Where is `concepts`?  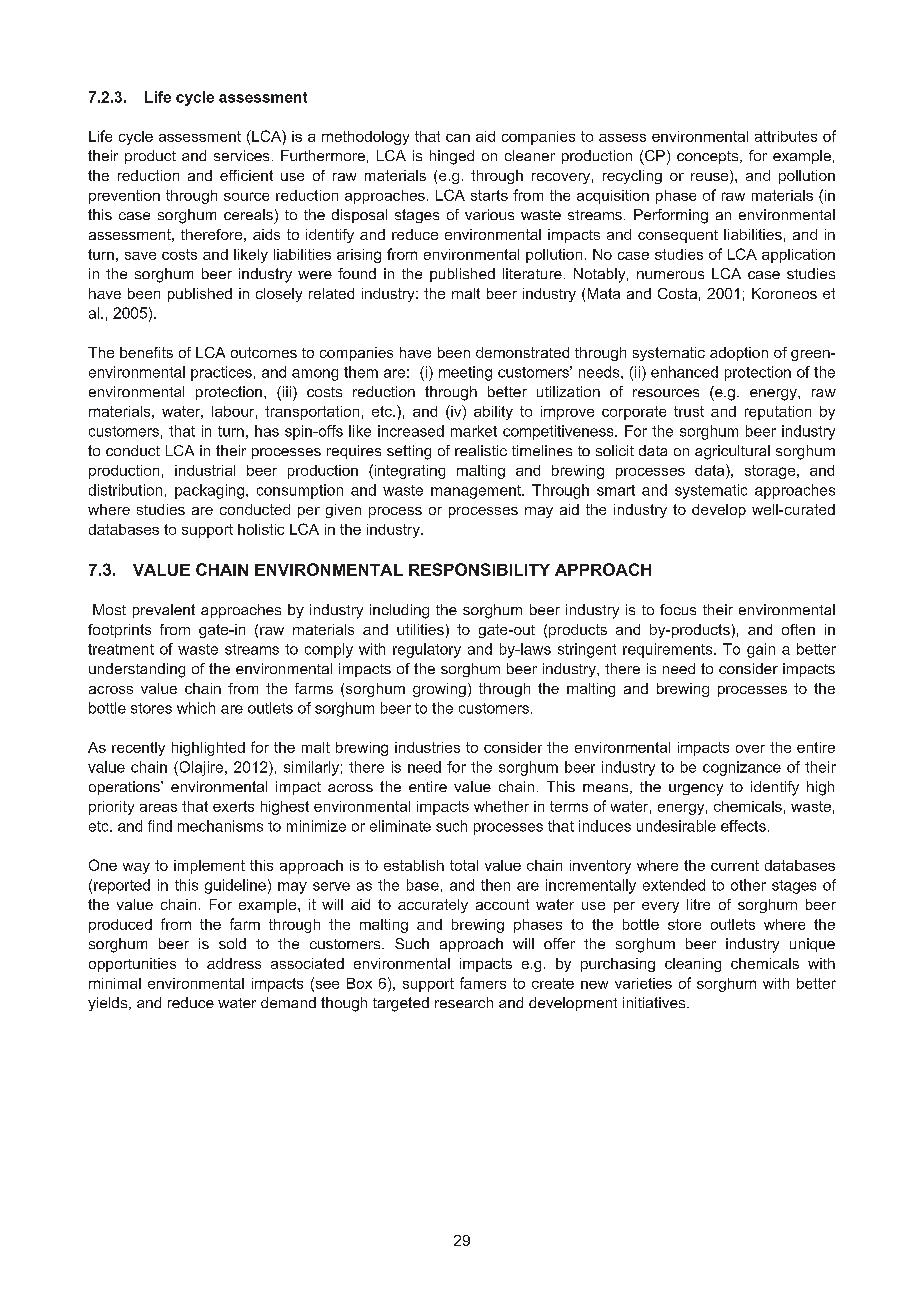
concepts is located at coordinates (709, 157).
